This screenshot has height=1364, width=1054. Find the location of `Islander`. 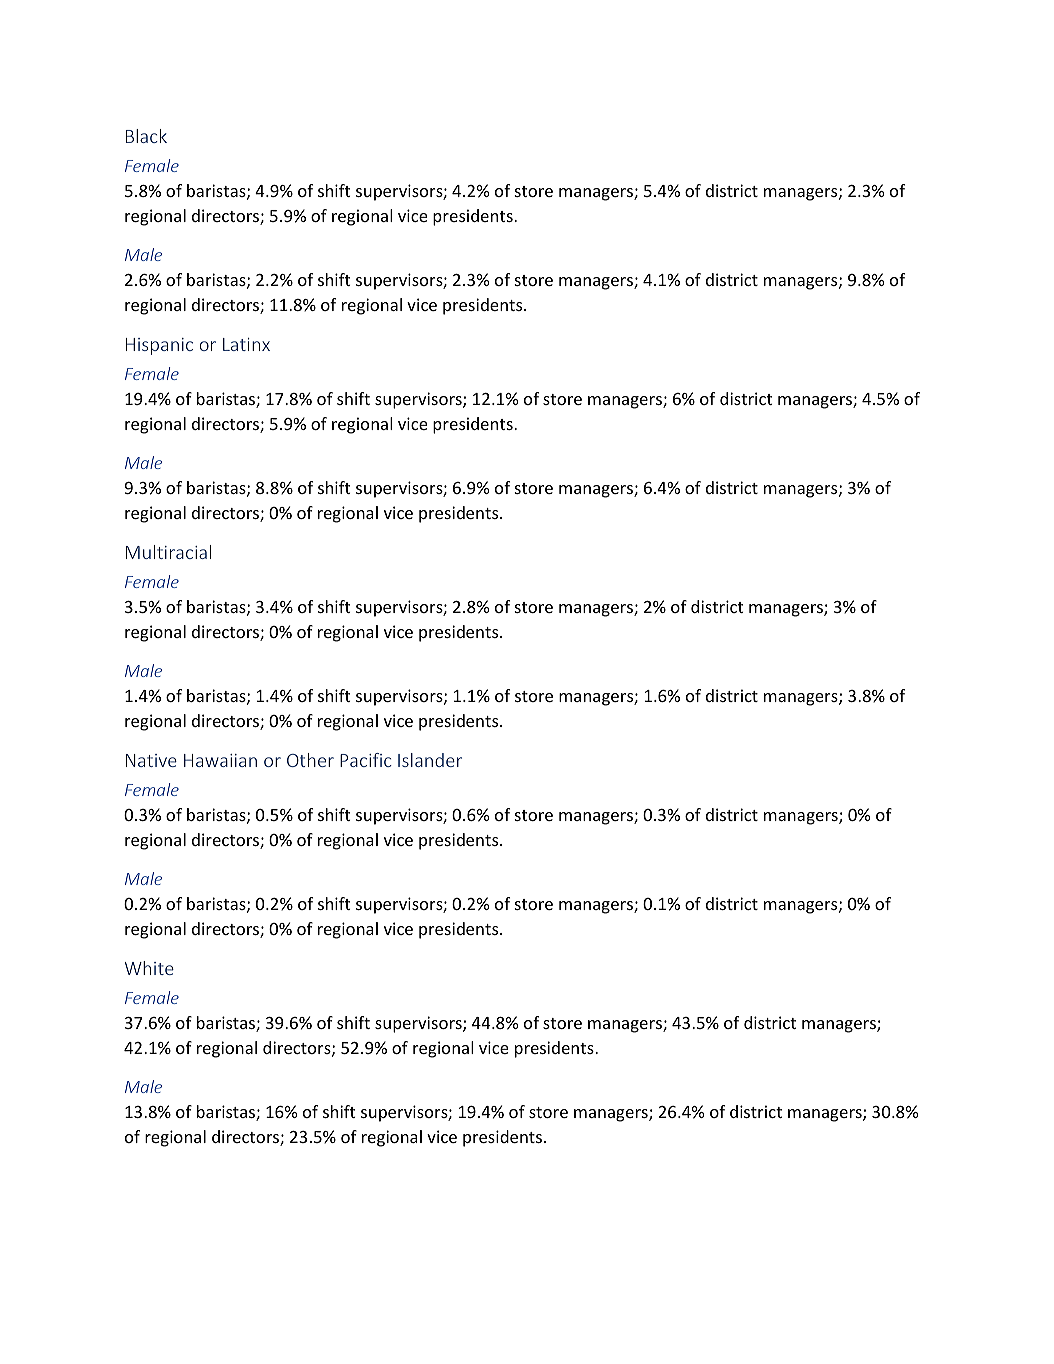

Islander is located at coordinates (430, 760).
